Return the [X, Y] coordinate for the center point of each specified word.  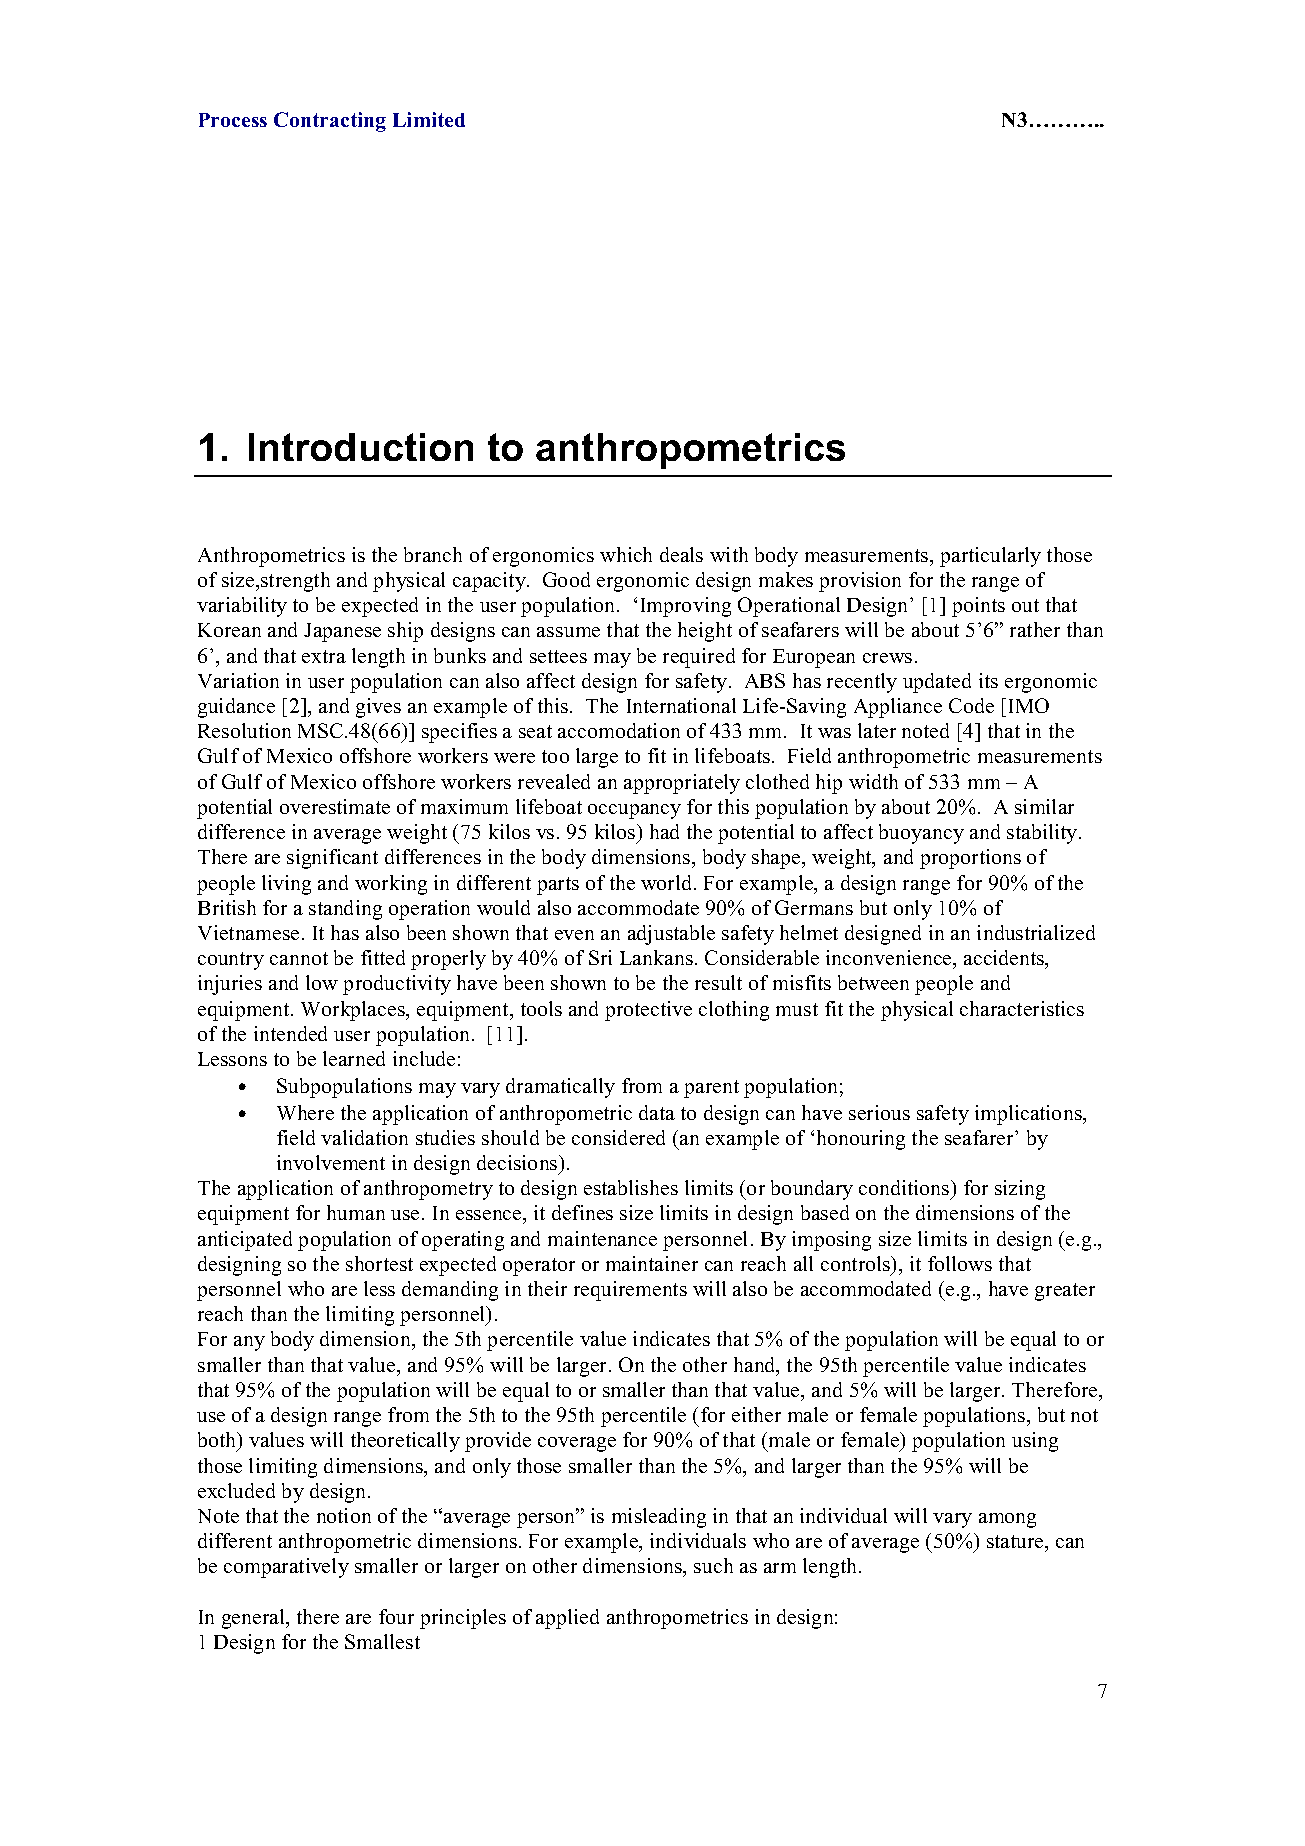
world [668, 882]
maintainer [652, 1263]
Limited [429, 119]
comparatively [286, 1568]
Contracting [330, 122]
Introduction [361, 447]
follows [960, 1263]
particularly [990, 557]
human [356, 1212]
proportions [970, 859]
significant [332, 859]
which [626, 554]
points [978, 607]
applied [567, 1619]
